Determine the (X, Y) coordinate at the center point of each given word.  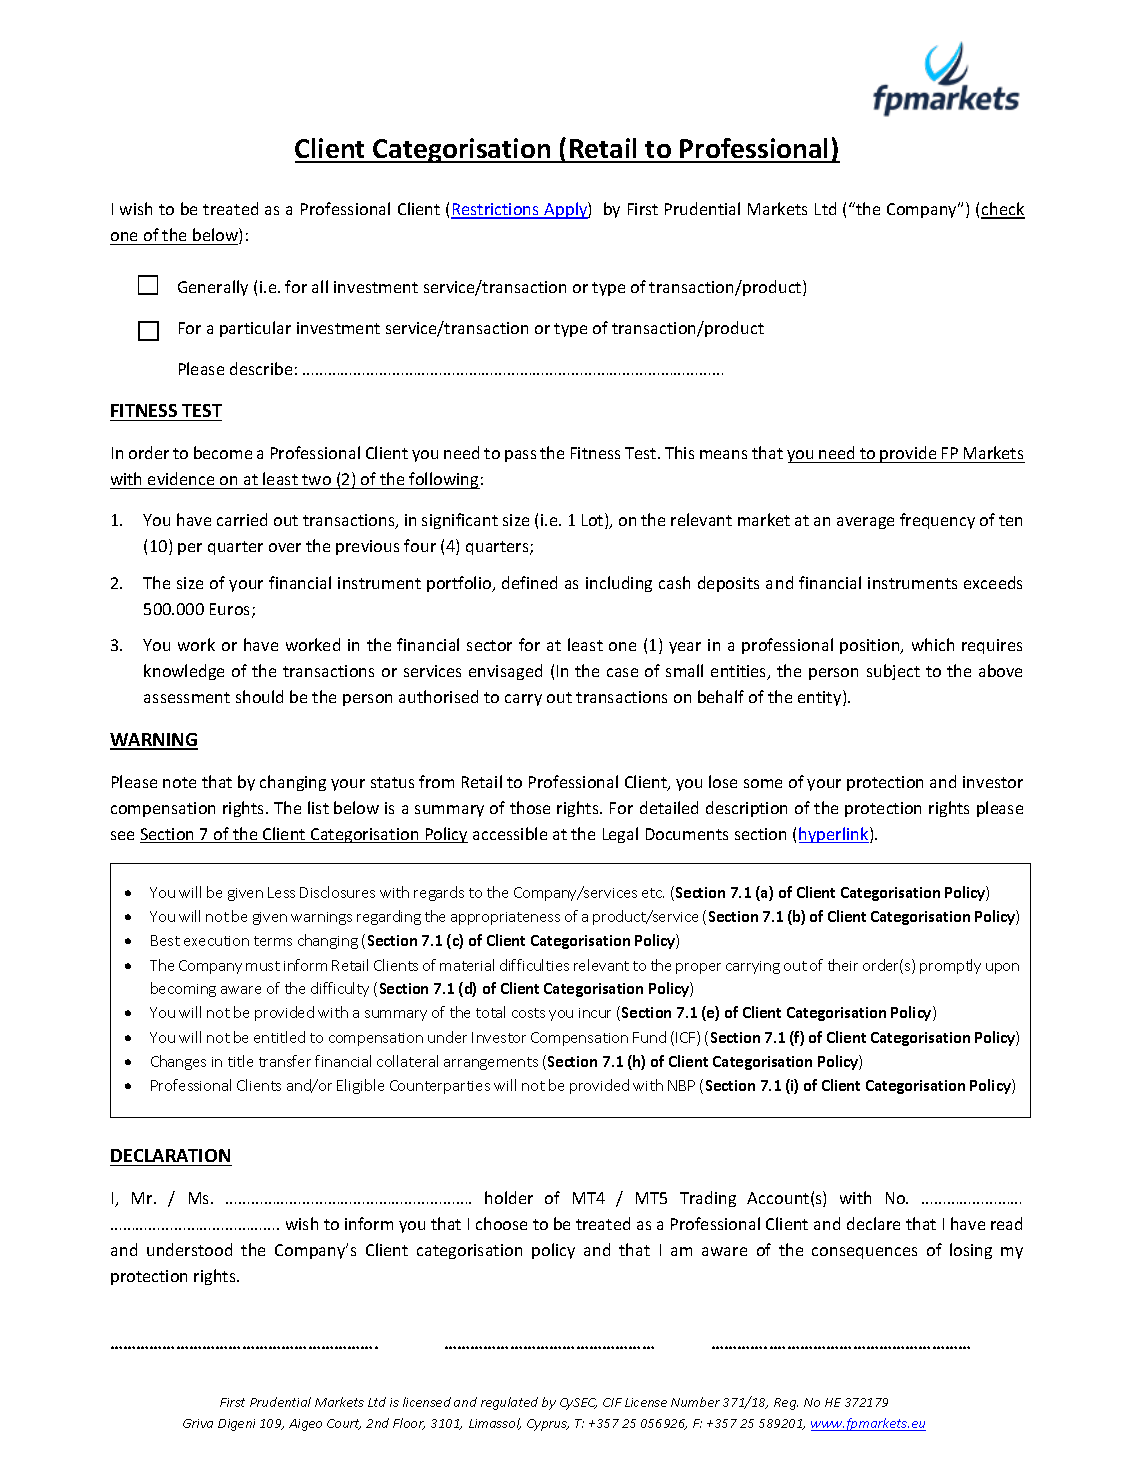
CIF (612, 1402)
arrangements (491, 1063)
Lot (594, 521)
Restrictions (496, 210)
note (179, 782)
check (1003, 210)
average (865, 523)
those (530, 807)
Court (344, 1424)
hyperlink (835, 835)
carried (242, 519)
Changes (178, 1062)
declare (873, 1223)
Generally (213, 288)
